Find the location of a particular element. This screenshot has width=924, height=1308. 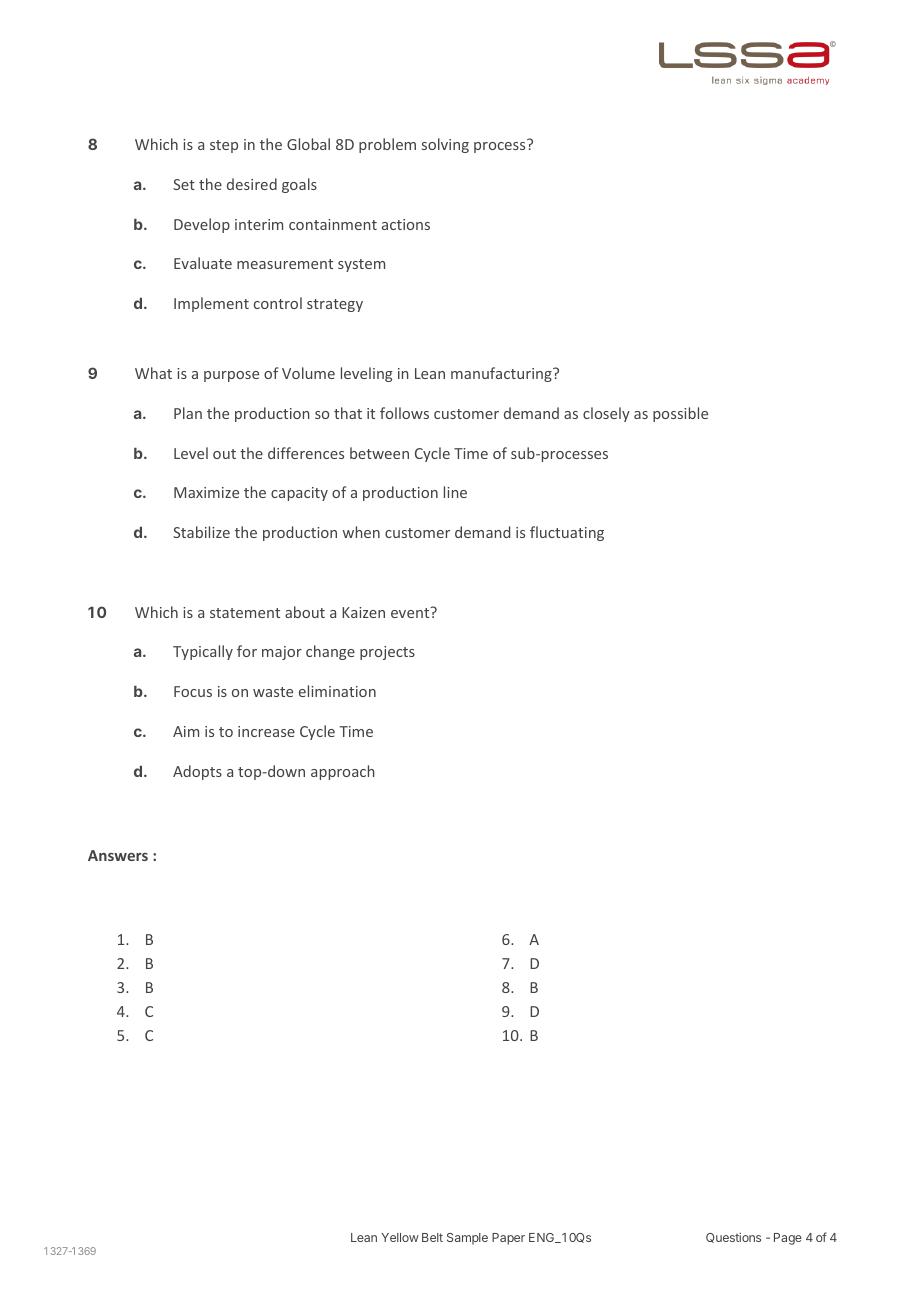

solving is located at coordinates (445, 145).
